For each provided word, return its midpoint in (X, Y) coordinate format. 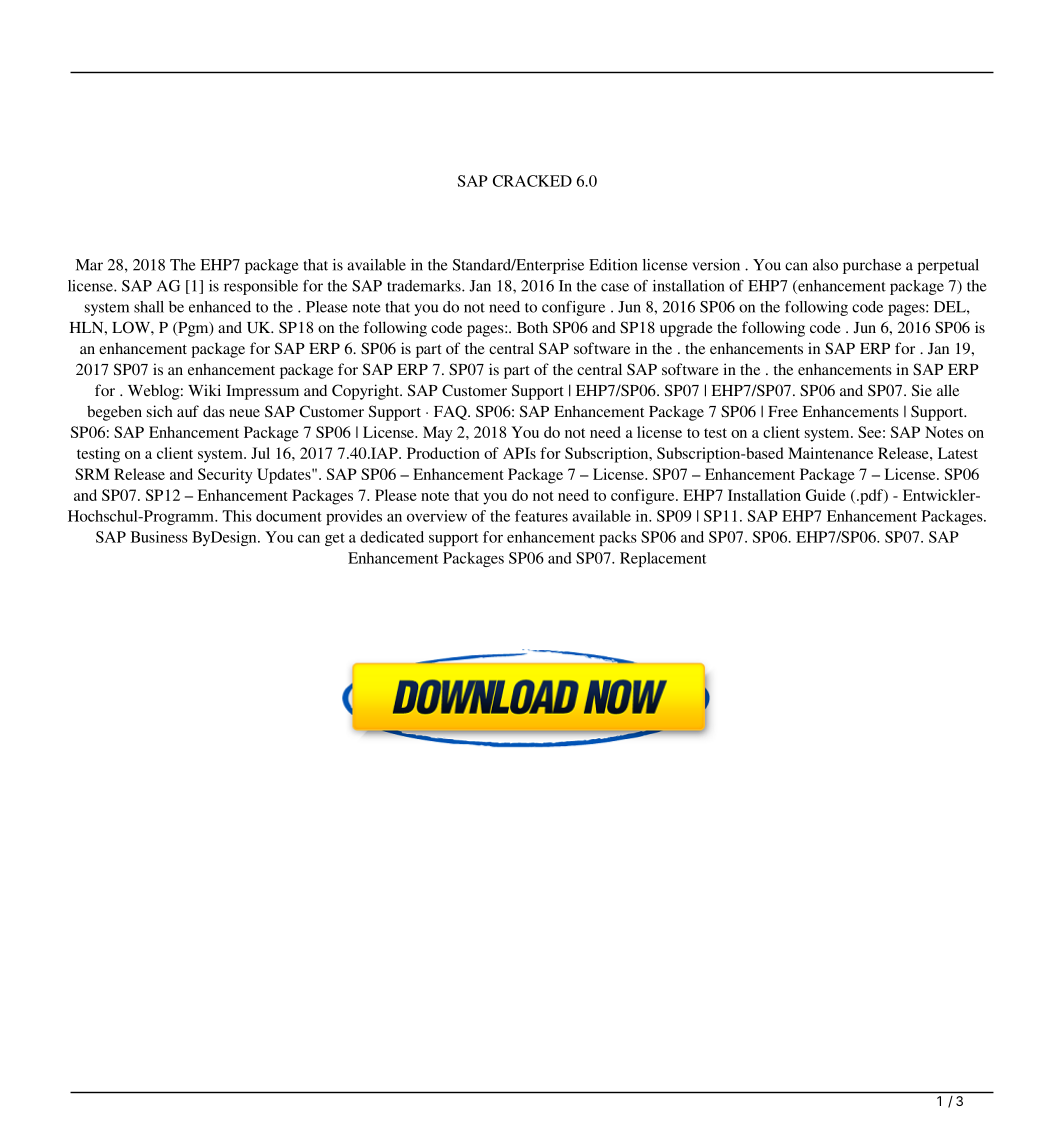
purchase (872, 266)
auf (188, 411)
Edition (613, 265)
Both (532, 327)
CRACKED (532, 181)
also (825, 265)
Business (159, 537)
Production (443, 453)
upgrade (686, 329)
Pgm (193, 329)
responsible (261, 287)
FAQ (451, 412)
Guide (826, 495)
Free (783, 411)
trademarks (425, 286)
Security (225, 476)
